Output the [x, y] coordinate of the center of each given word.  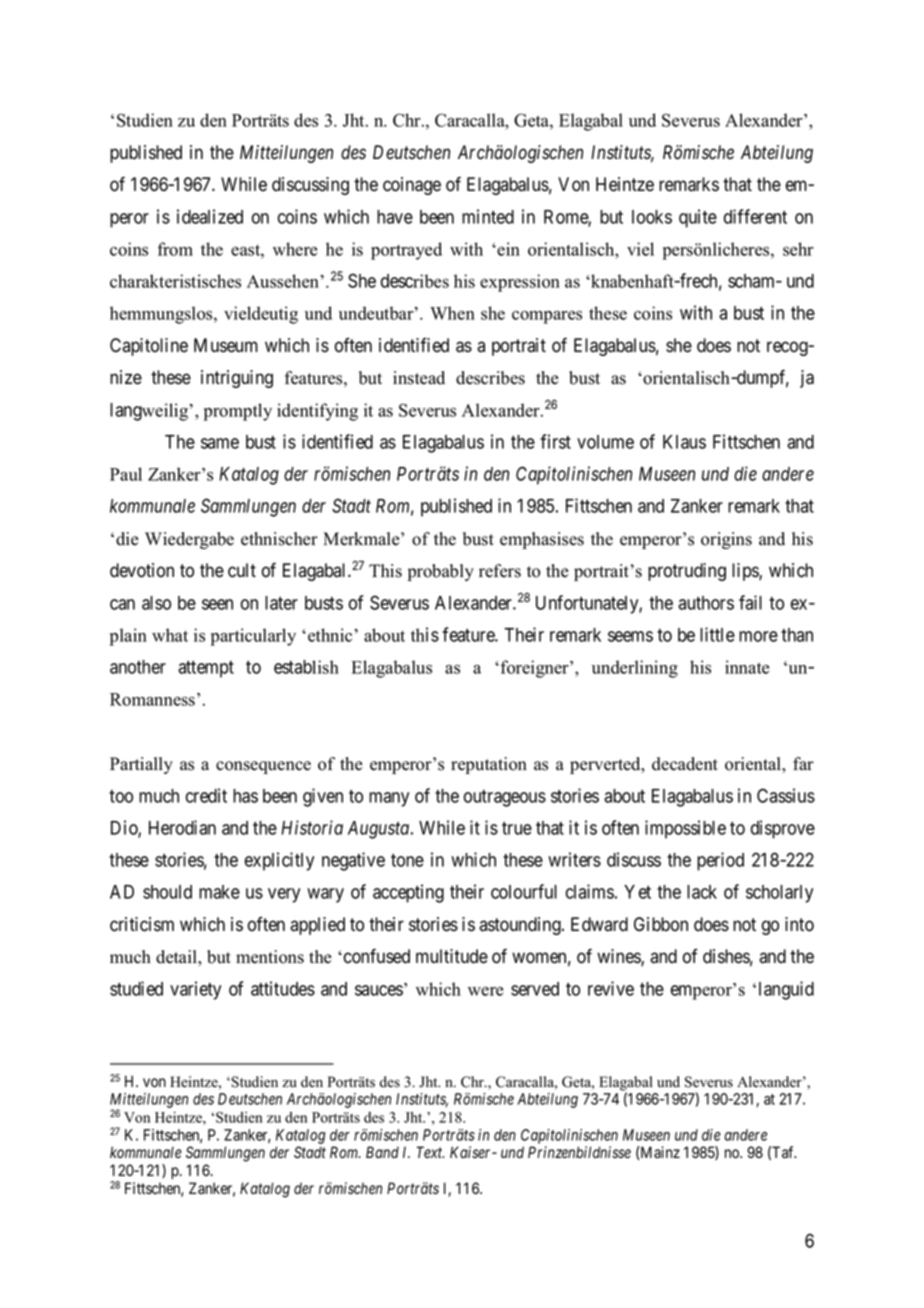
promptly [238, 412]
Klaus [684, 442]
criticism [142, 924]
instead [419, 378]
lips [746, 572]
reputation [489, 765]
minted [488, 216]
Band [382, 1152]
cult [242, 570]
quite [698, 218]
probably [441, 572]
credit [206, 795]
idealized [210, 216]
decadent [685, 764]
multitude [452, 956]
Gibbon [661, 924]
